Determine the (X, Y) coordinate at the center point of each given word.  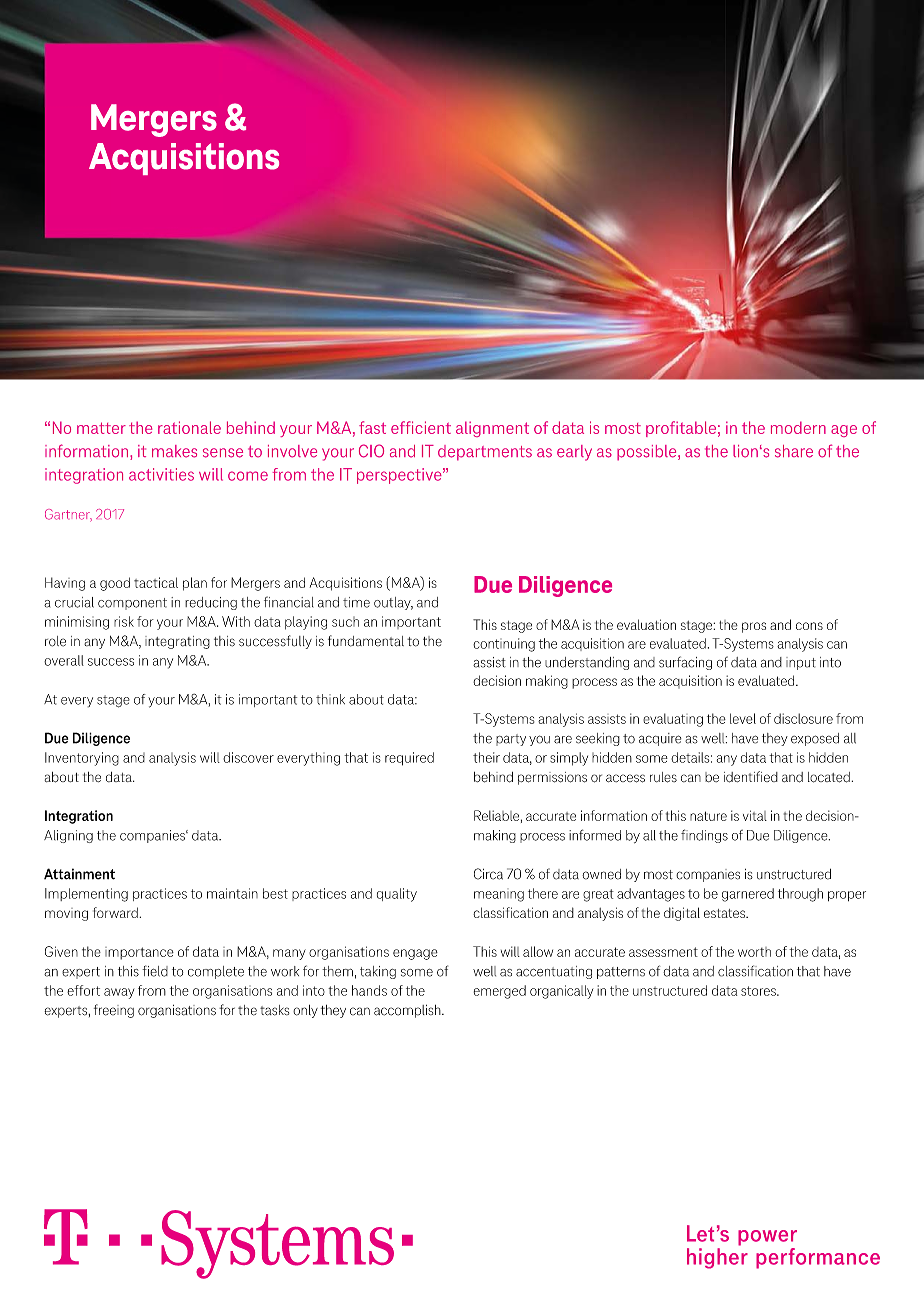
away (119, 993)
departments (485, 453)
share (794, 451)
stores (759, 991)
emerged (500, 992)
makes (174, 451)
